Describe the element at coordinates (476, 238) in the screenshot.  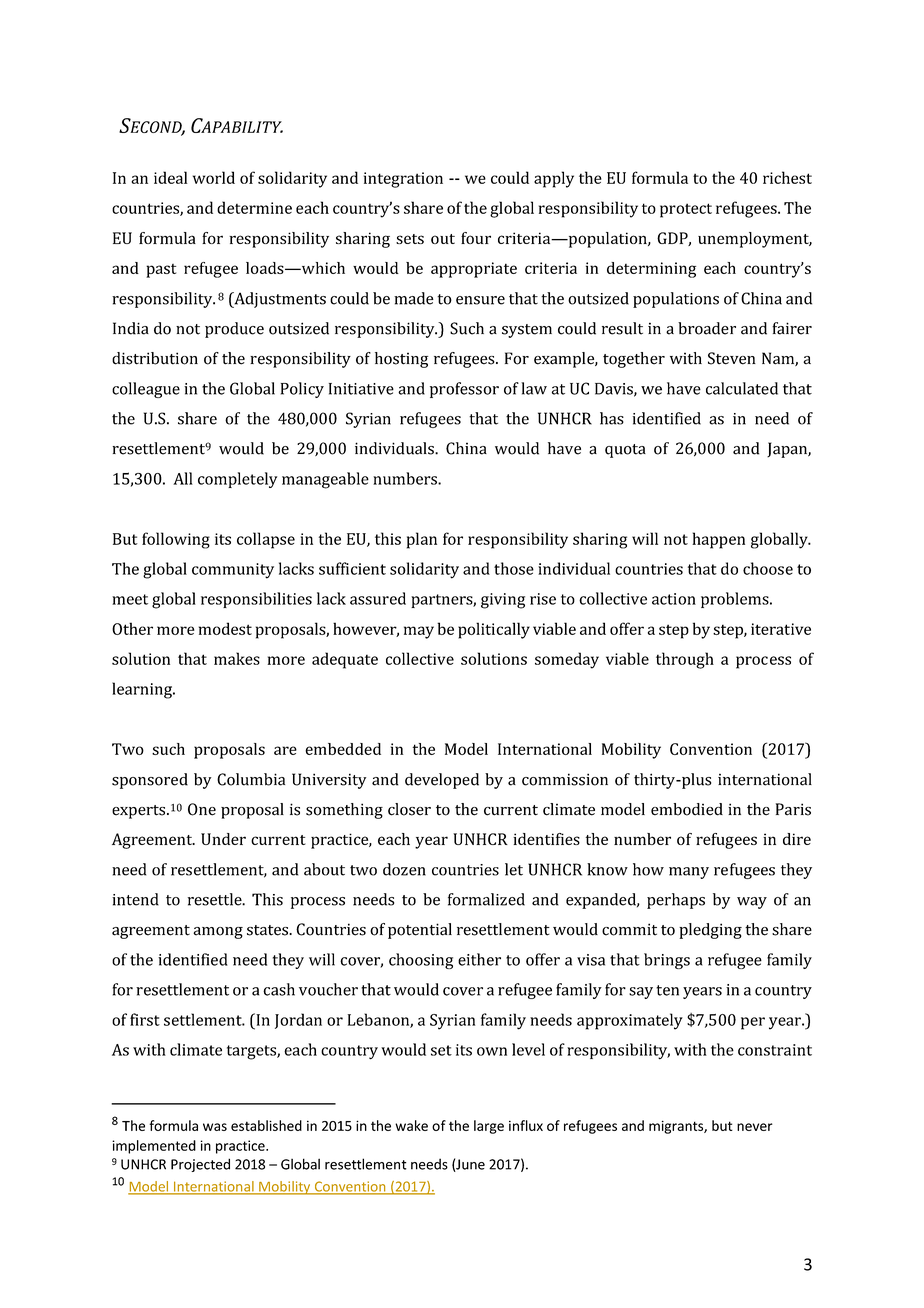
I see `four` at that location.
